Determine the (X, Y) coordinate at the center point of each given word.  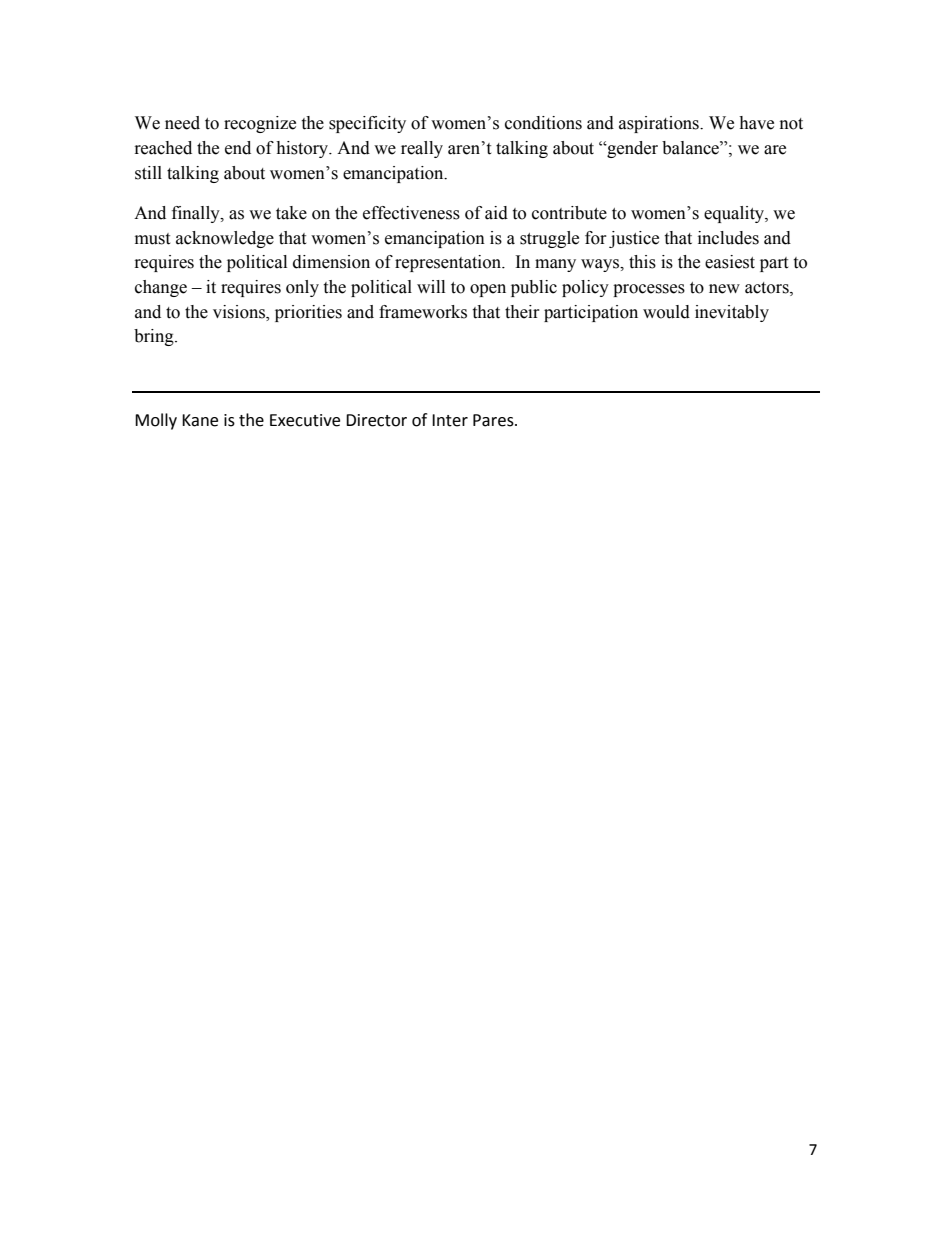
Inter (450, 420)
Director (376, 420)
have (756, 123)
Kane (200, 420)
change (161, 288)
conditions (543, 123)
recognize (260, 124)
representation (449, 263)
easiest (730, 262)
